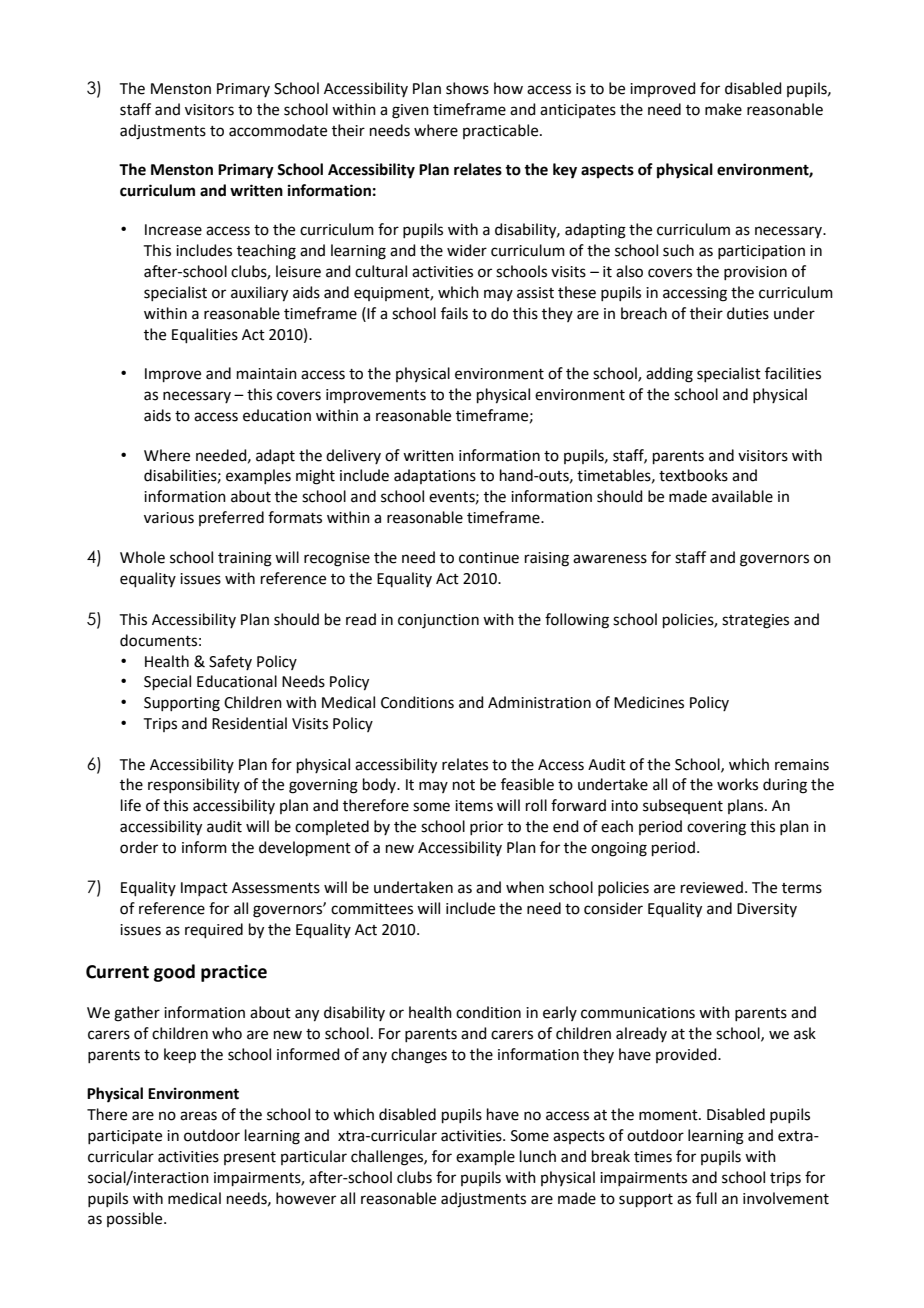 The image size is (924, 1308). What do you see at coordinates (706, 1198) in the image?
I see `full` at bounding box center [706, 1198].
